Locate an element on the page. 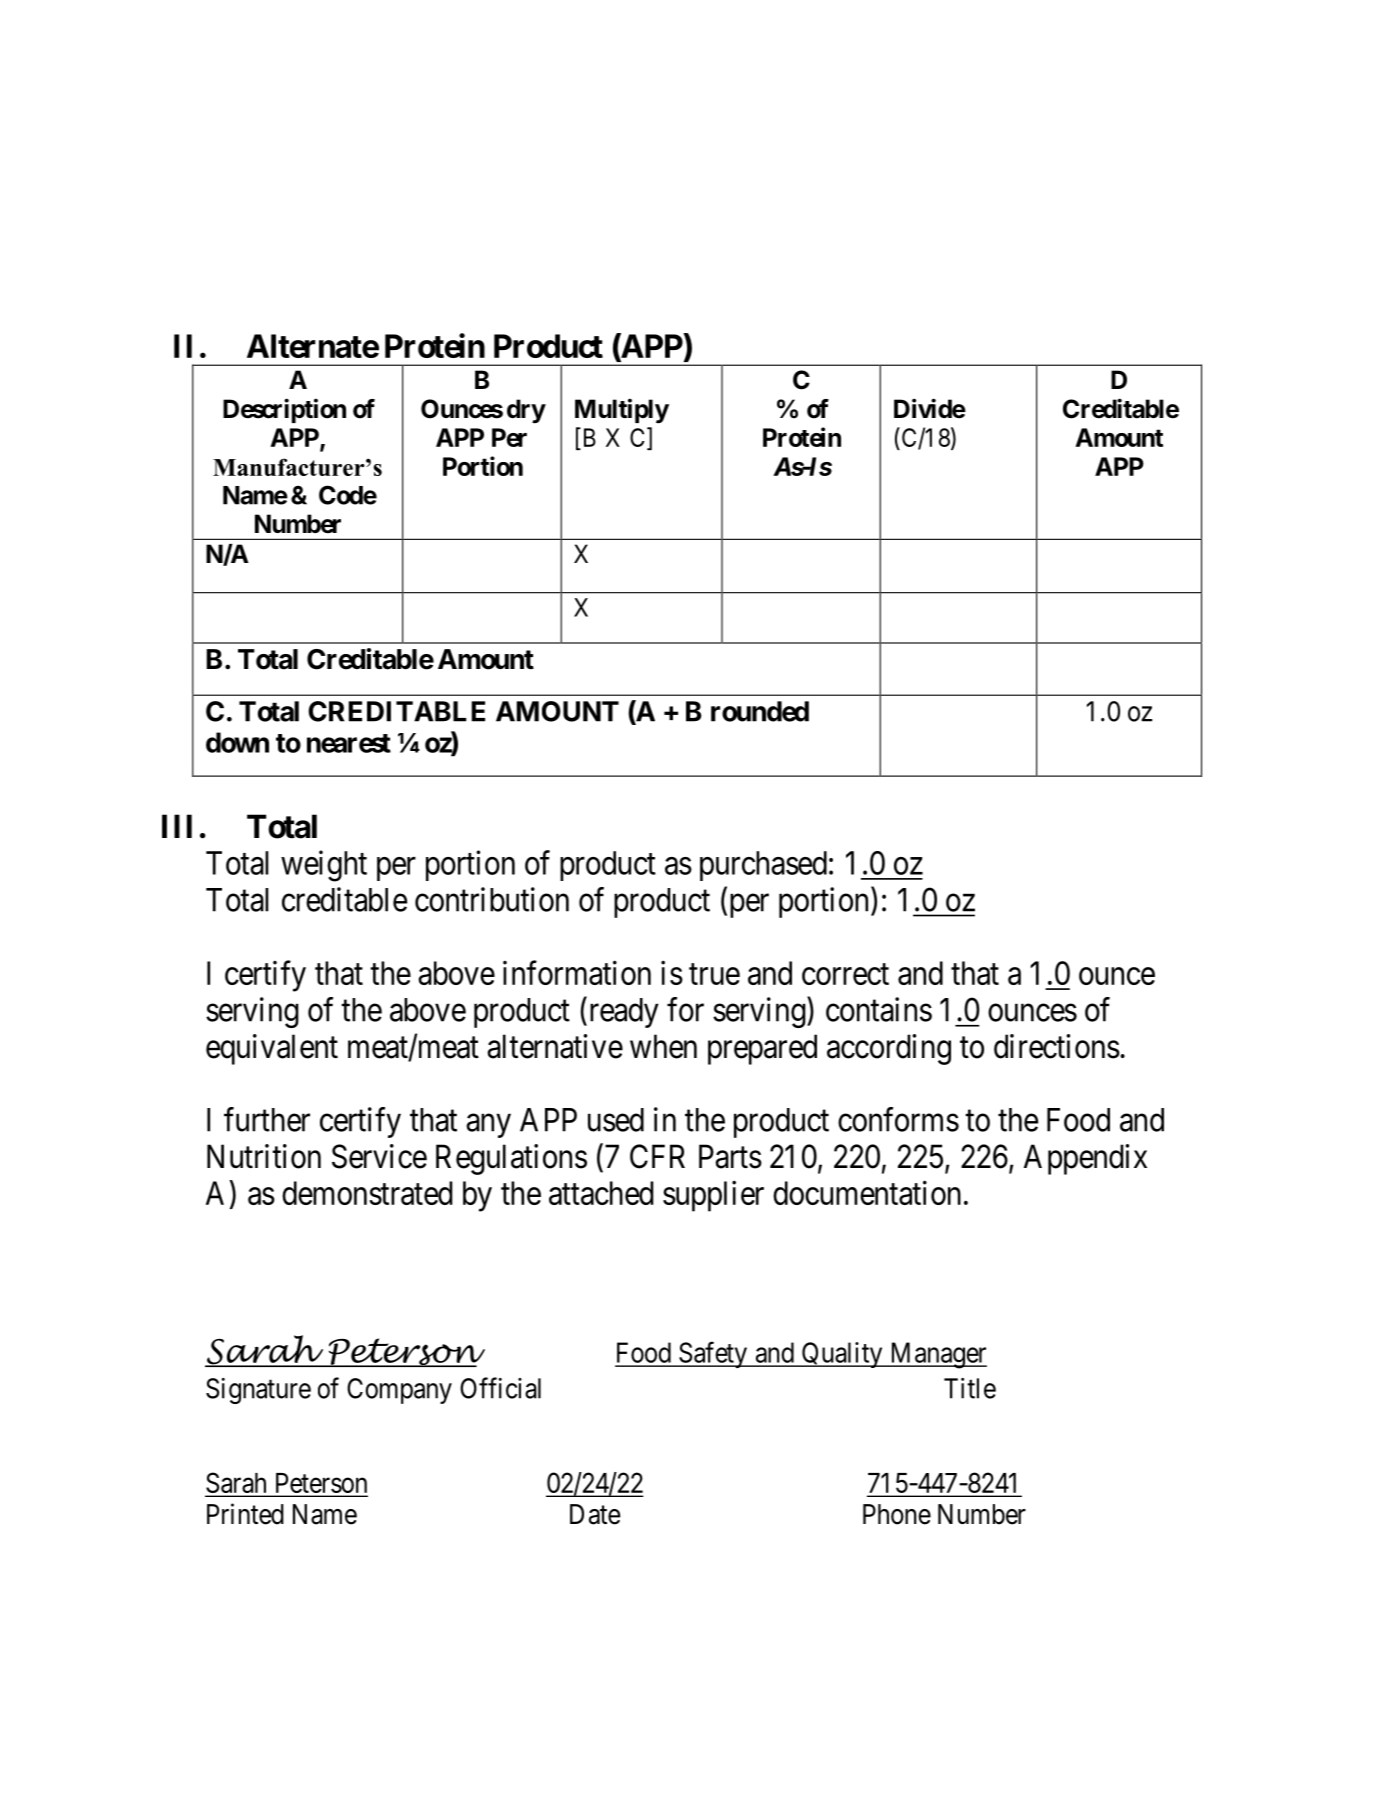 This page has height=1804, width=1394. down is located at coordinates (237, 742).
